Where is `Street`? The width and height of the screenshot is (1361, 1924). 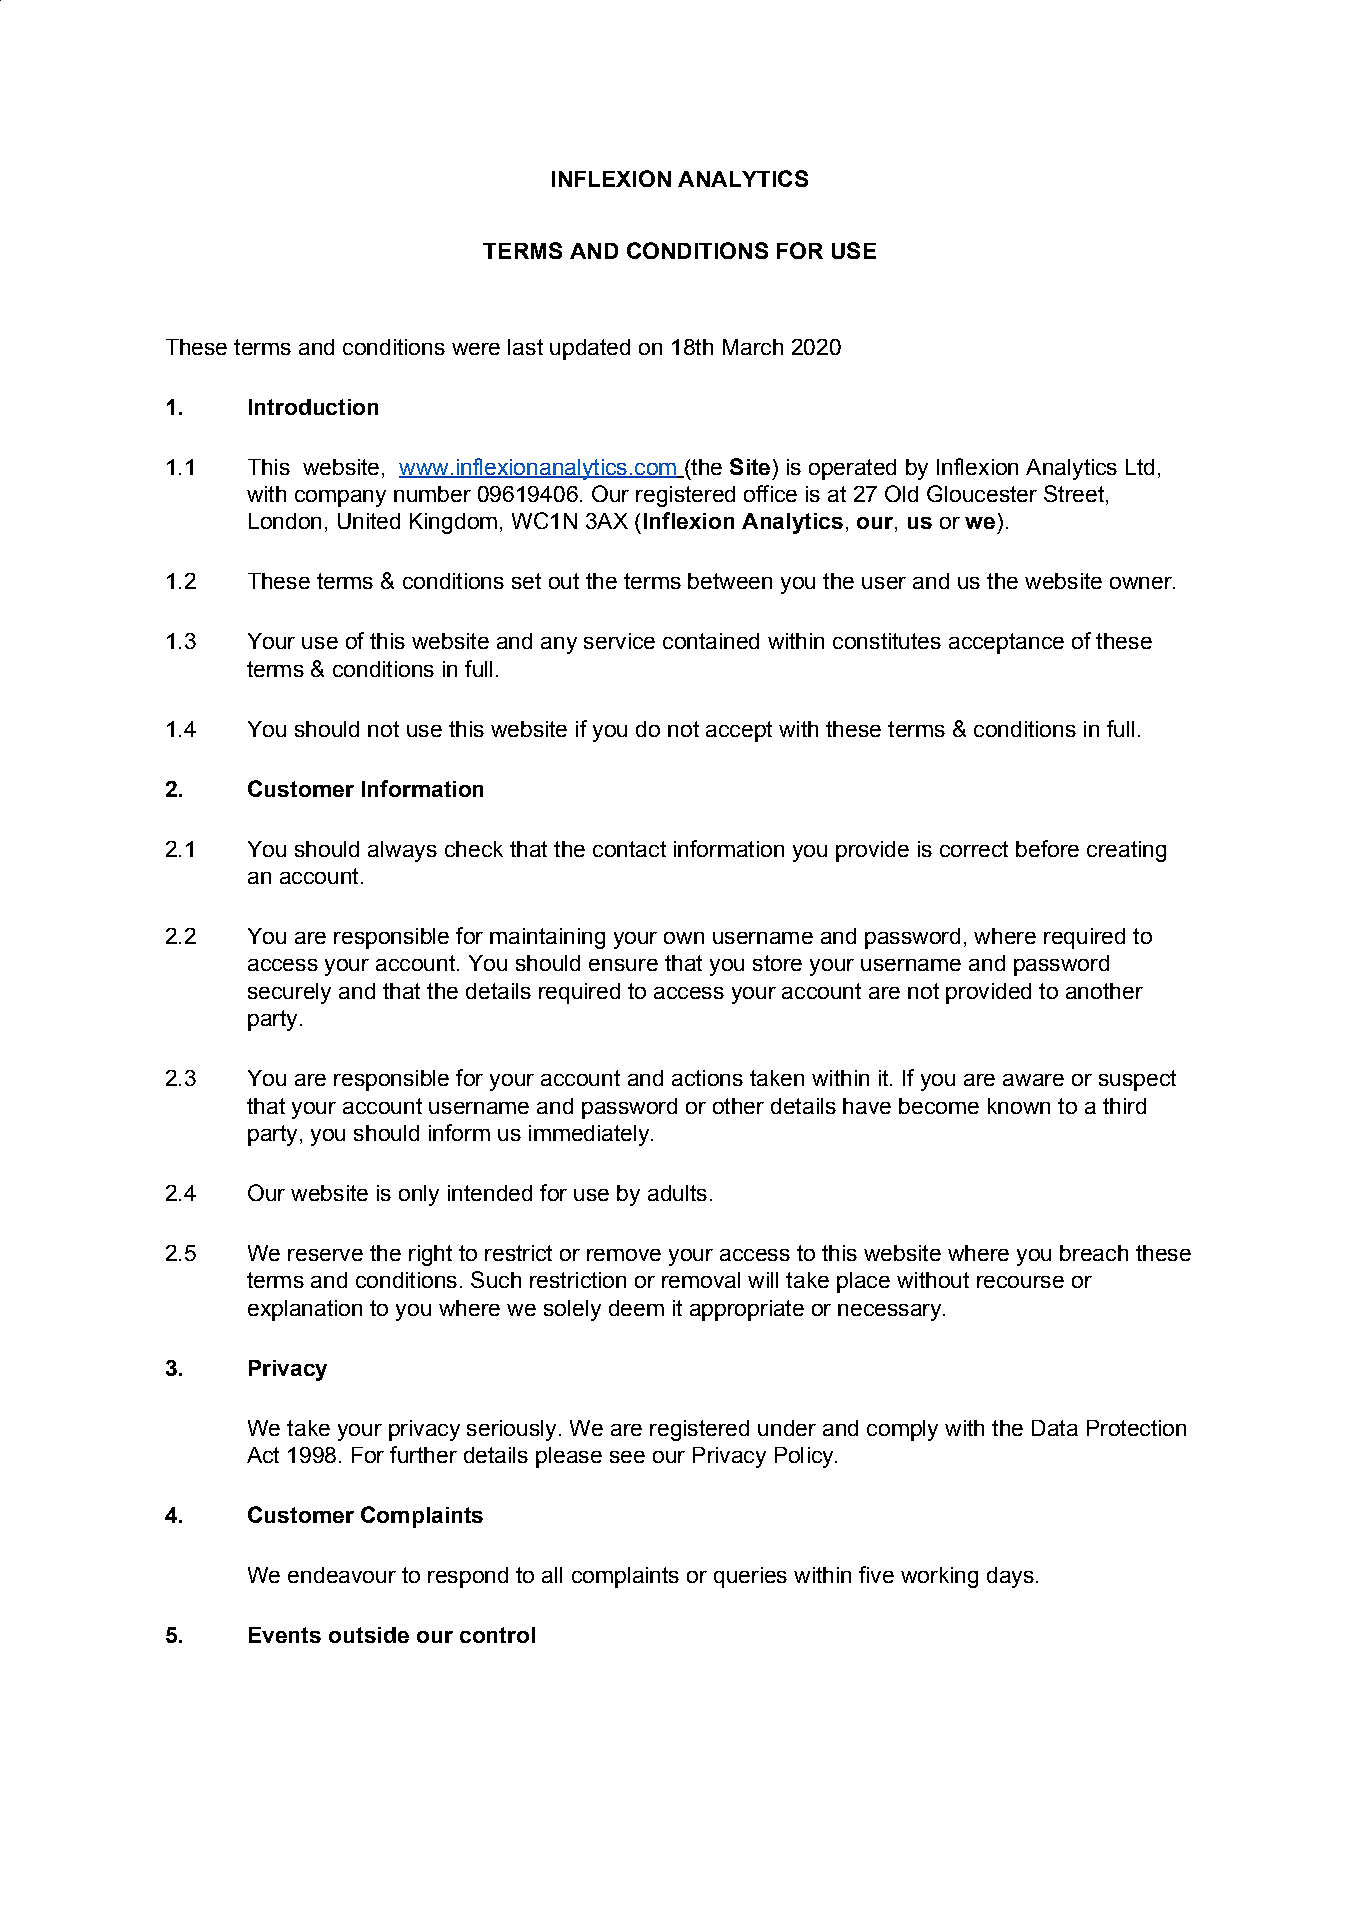 Street is located at coordinates (1074, 493).
